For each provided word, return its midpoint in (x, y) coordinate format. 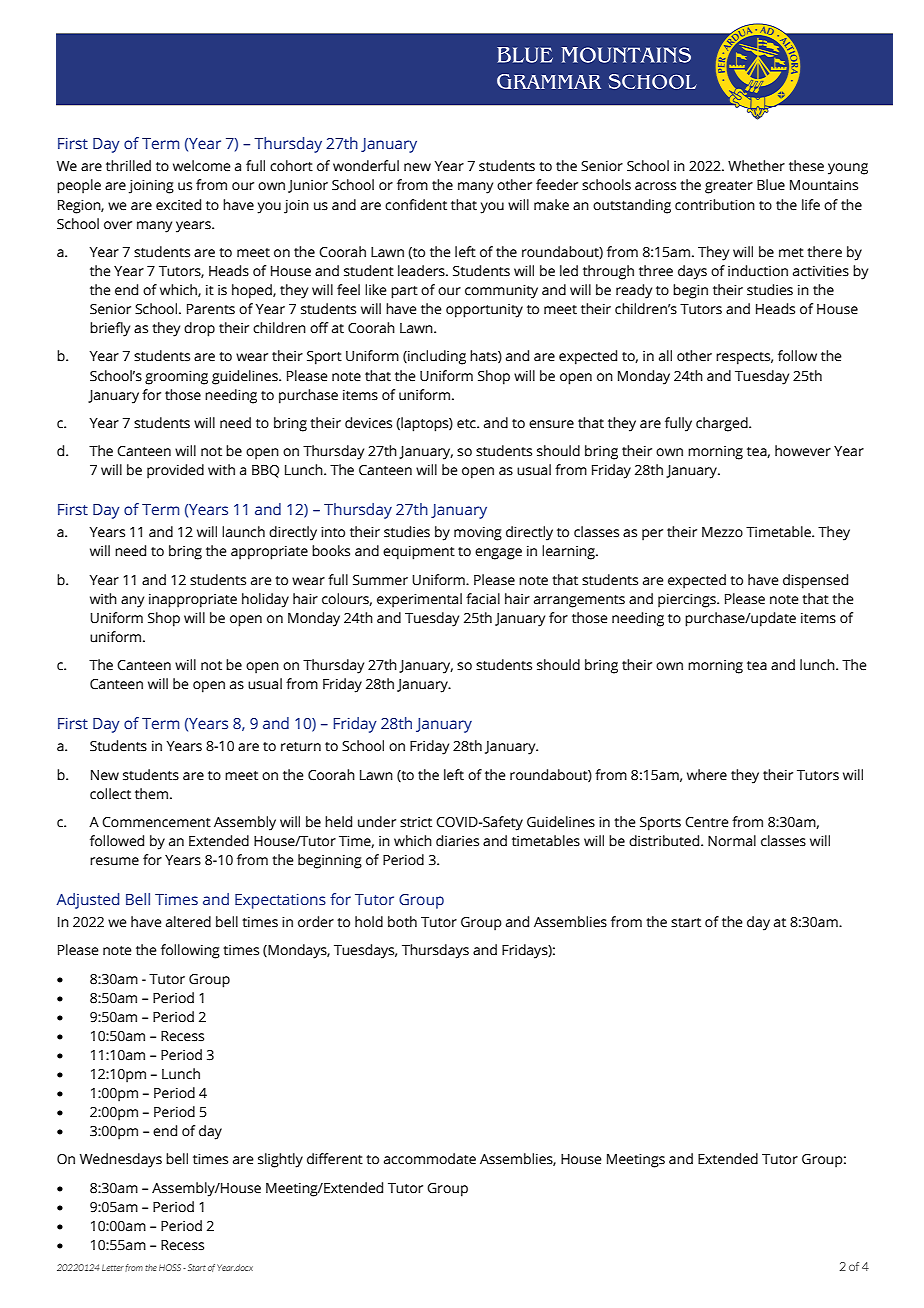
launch (243, 532)
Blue (771, 185)
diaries (457, 841)
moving (478, 534)
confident (416, 205)
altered (188, 922)
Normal (732, 841)
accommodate (430, 1159)
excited (178, 205)
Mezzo (722, 532)
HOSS (171, 1267)
